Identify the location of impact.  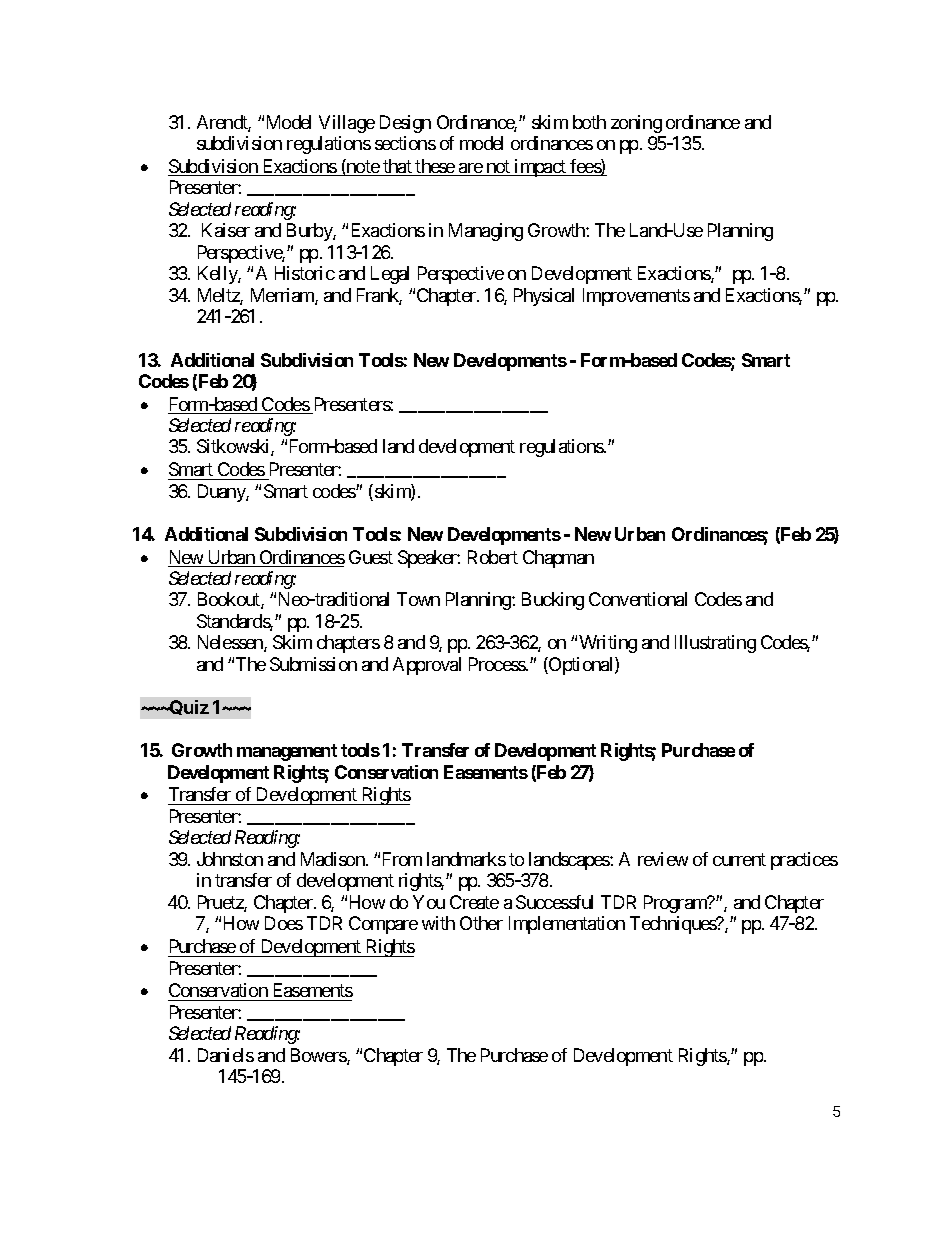
(540, 168).
